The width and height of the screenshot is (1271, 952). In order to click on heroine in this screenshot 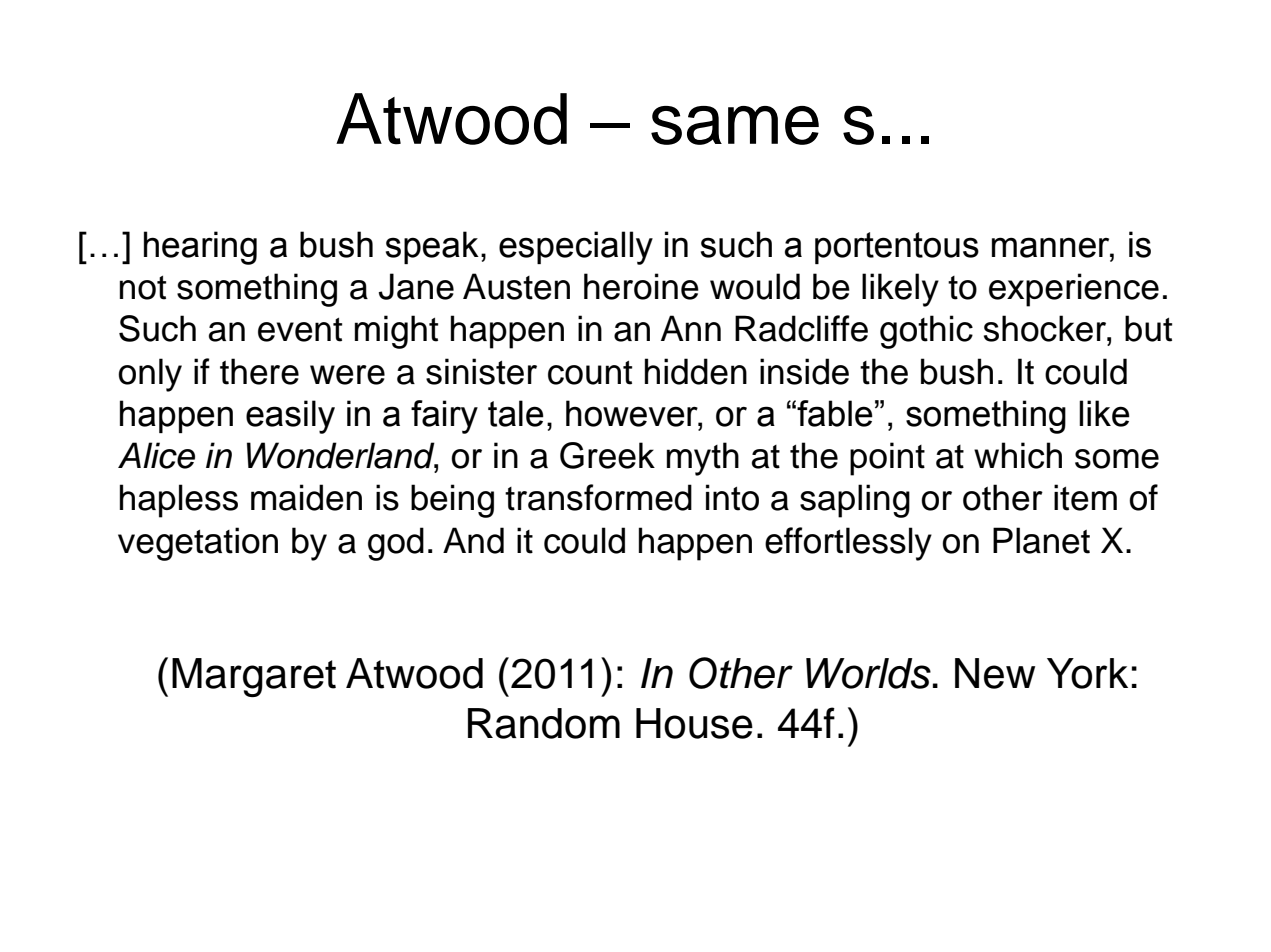, I will do `click(641, 286)`.
